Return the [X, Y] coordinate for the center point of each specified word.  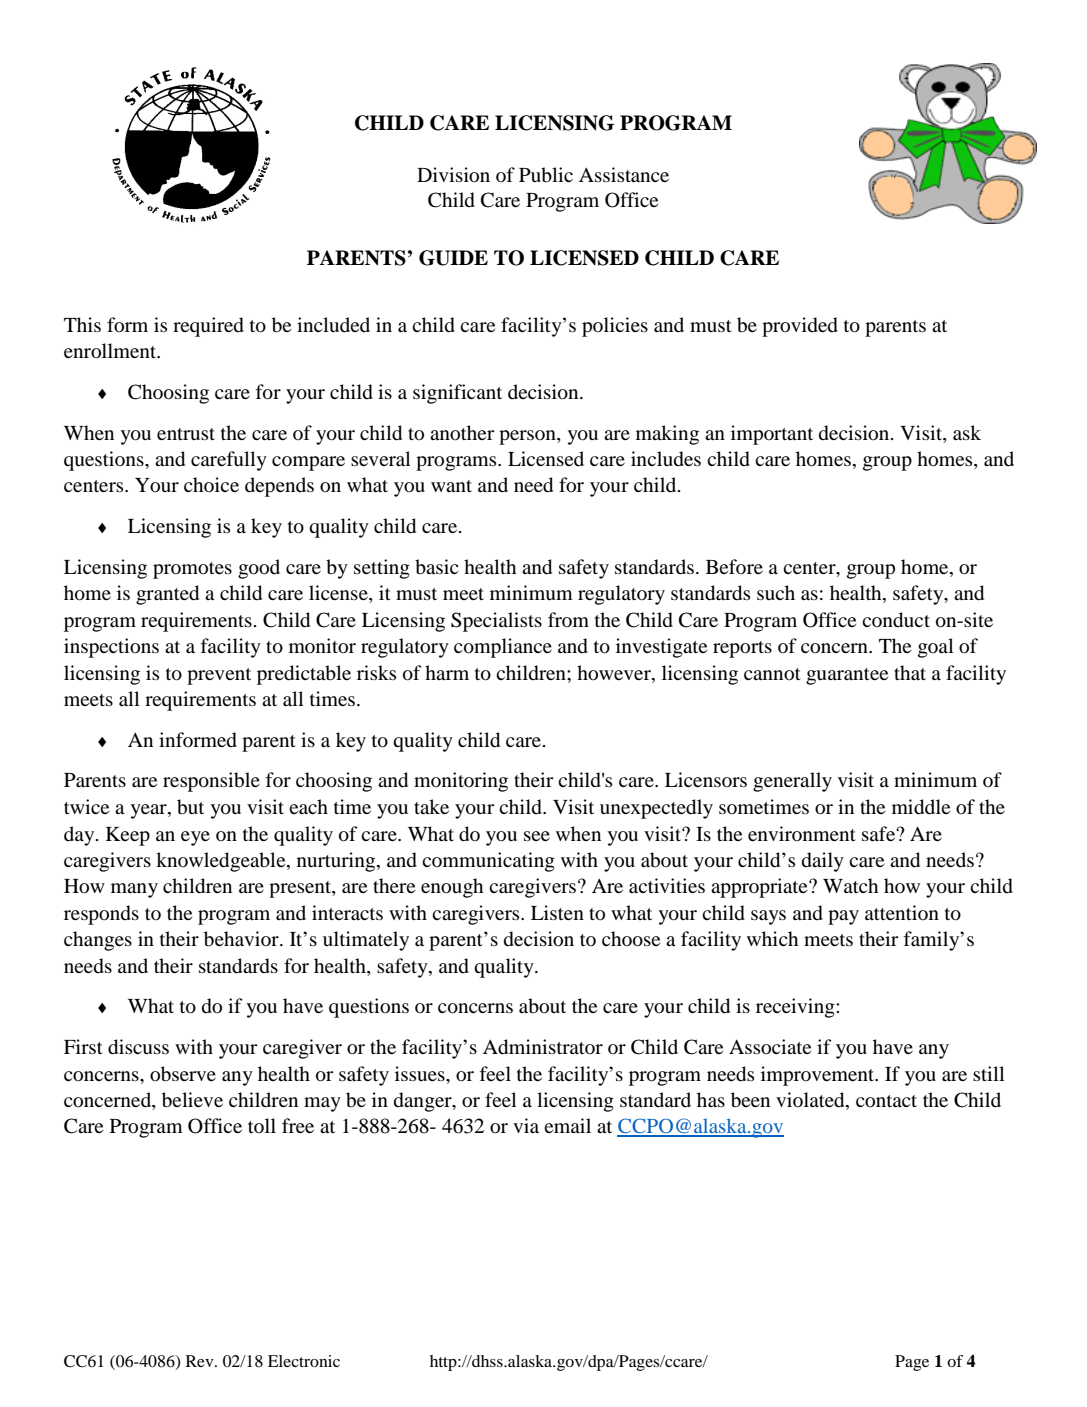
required [208, 327]
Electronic [304, 1361]
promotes [192, 570]
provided [800, 327]
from [568, 619]
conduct [896, 620]
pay [843, 917]
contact [886, 1101]
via [526, 1125]
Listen [557, 912]
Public [546, 175]
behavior [242, 939]
